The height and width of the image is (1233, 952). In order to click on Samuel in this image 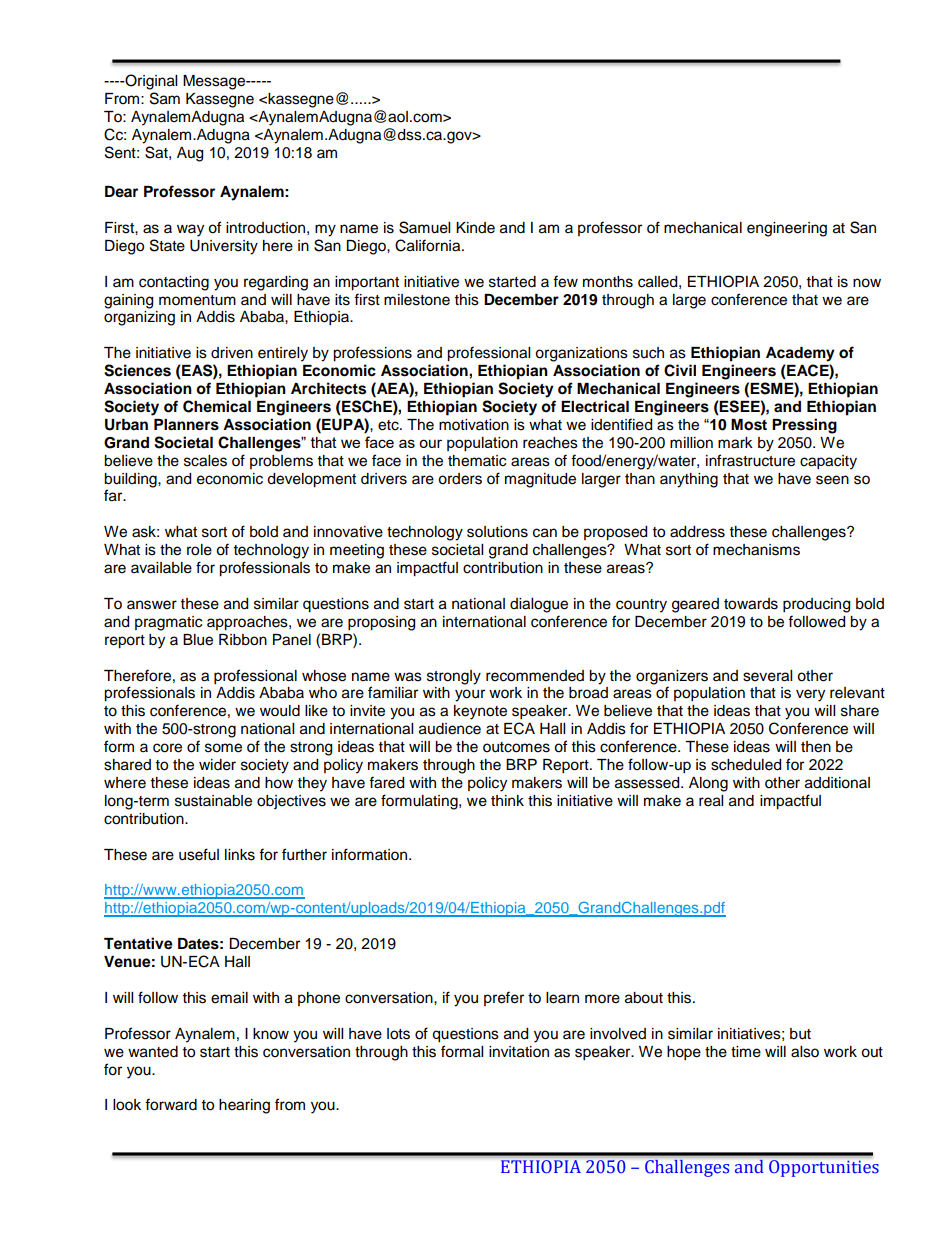, I will do `click(424, 227)`.
